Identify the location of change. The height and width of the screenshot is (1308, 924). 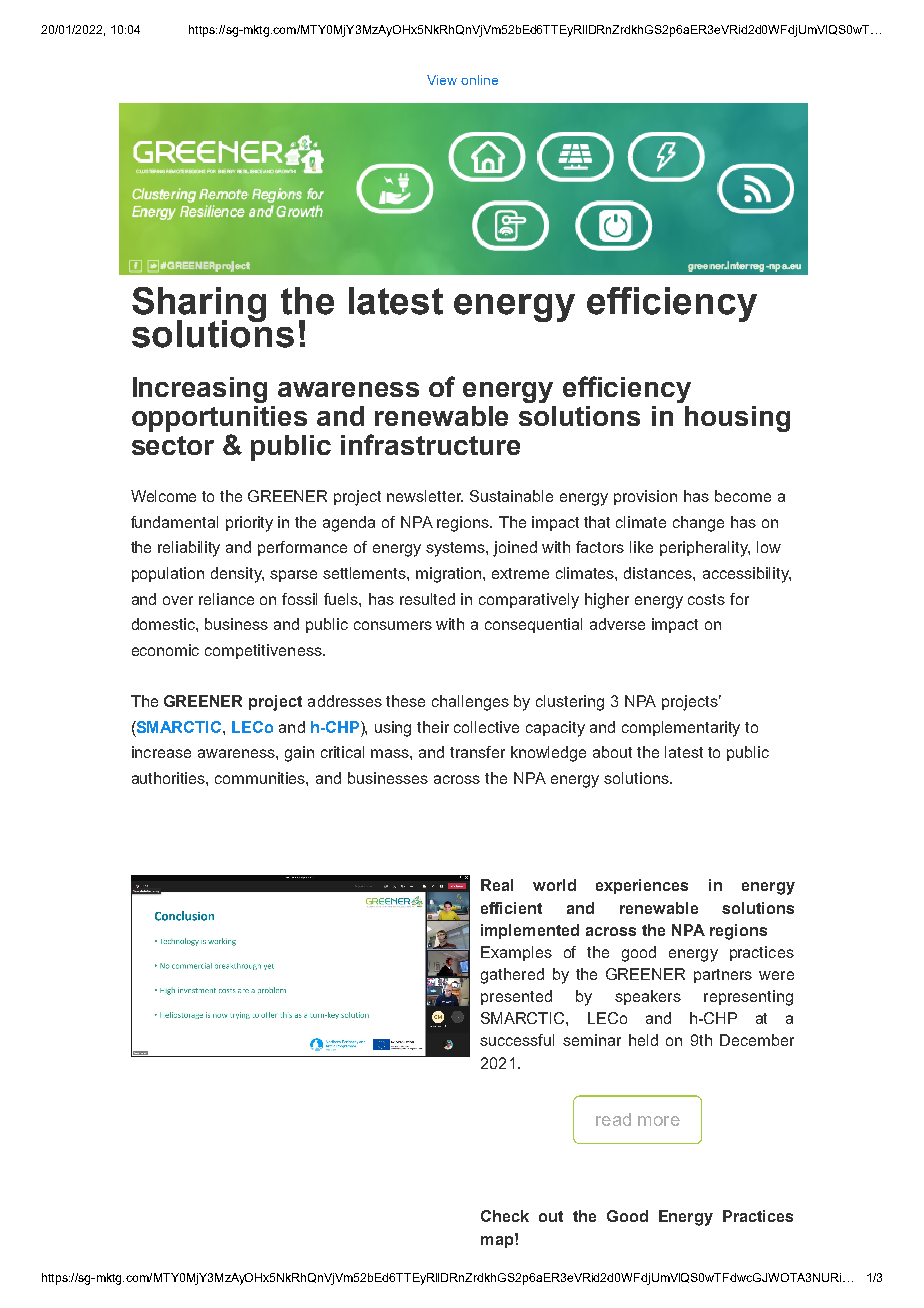
(698, 524).
